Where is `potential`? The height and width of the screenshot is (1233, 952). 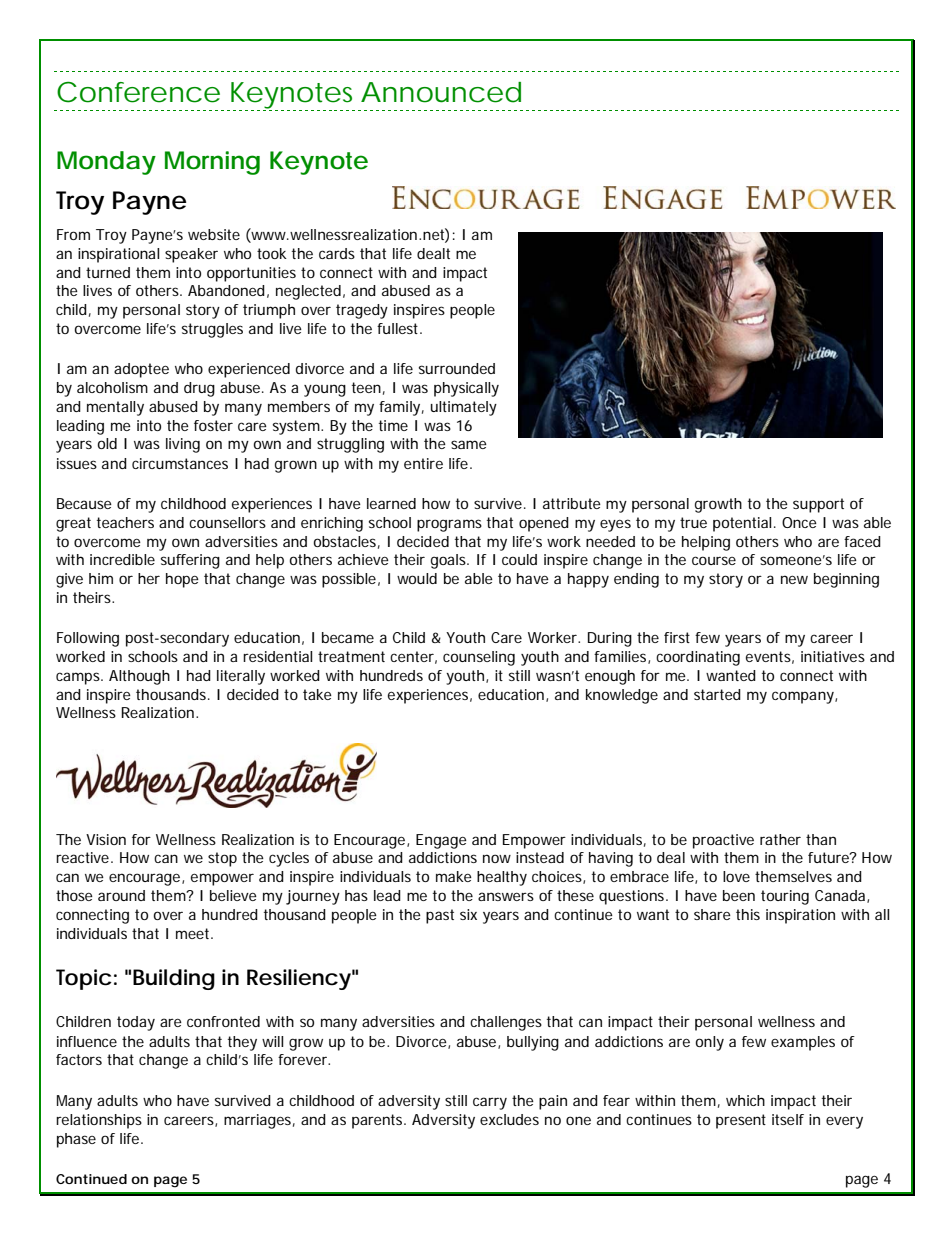
potential is located at coordinates (742, 524).
